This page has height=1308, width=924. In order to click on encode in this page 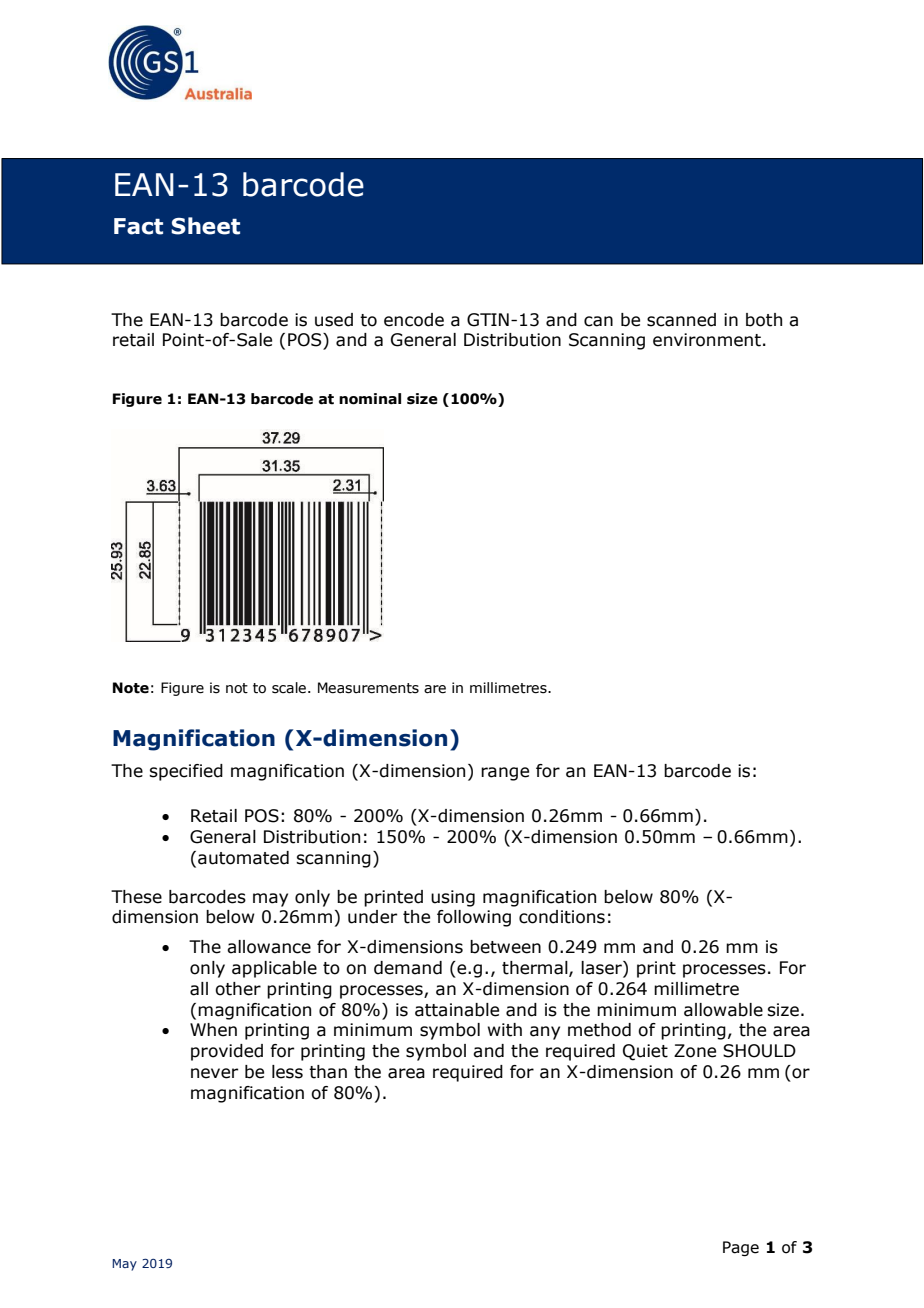, I will do `click(414, 320)`.
